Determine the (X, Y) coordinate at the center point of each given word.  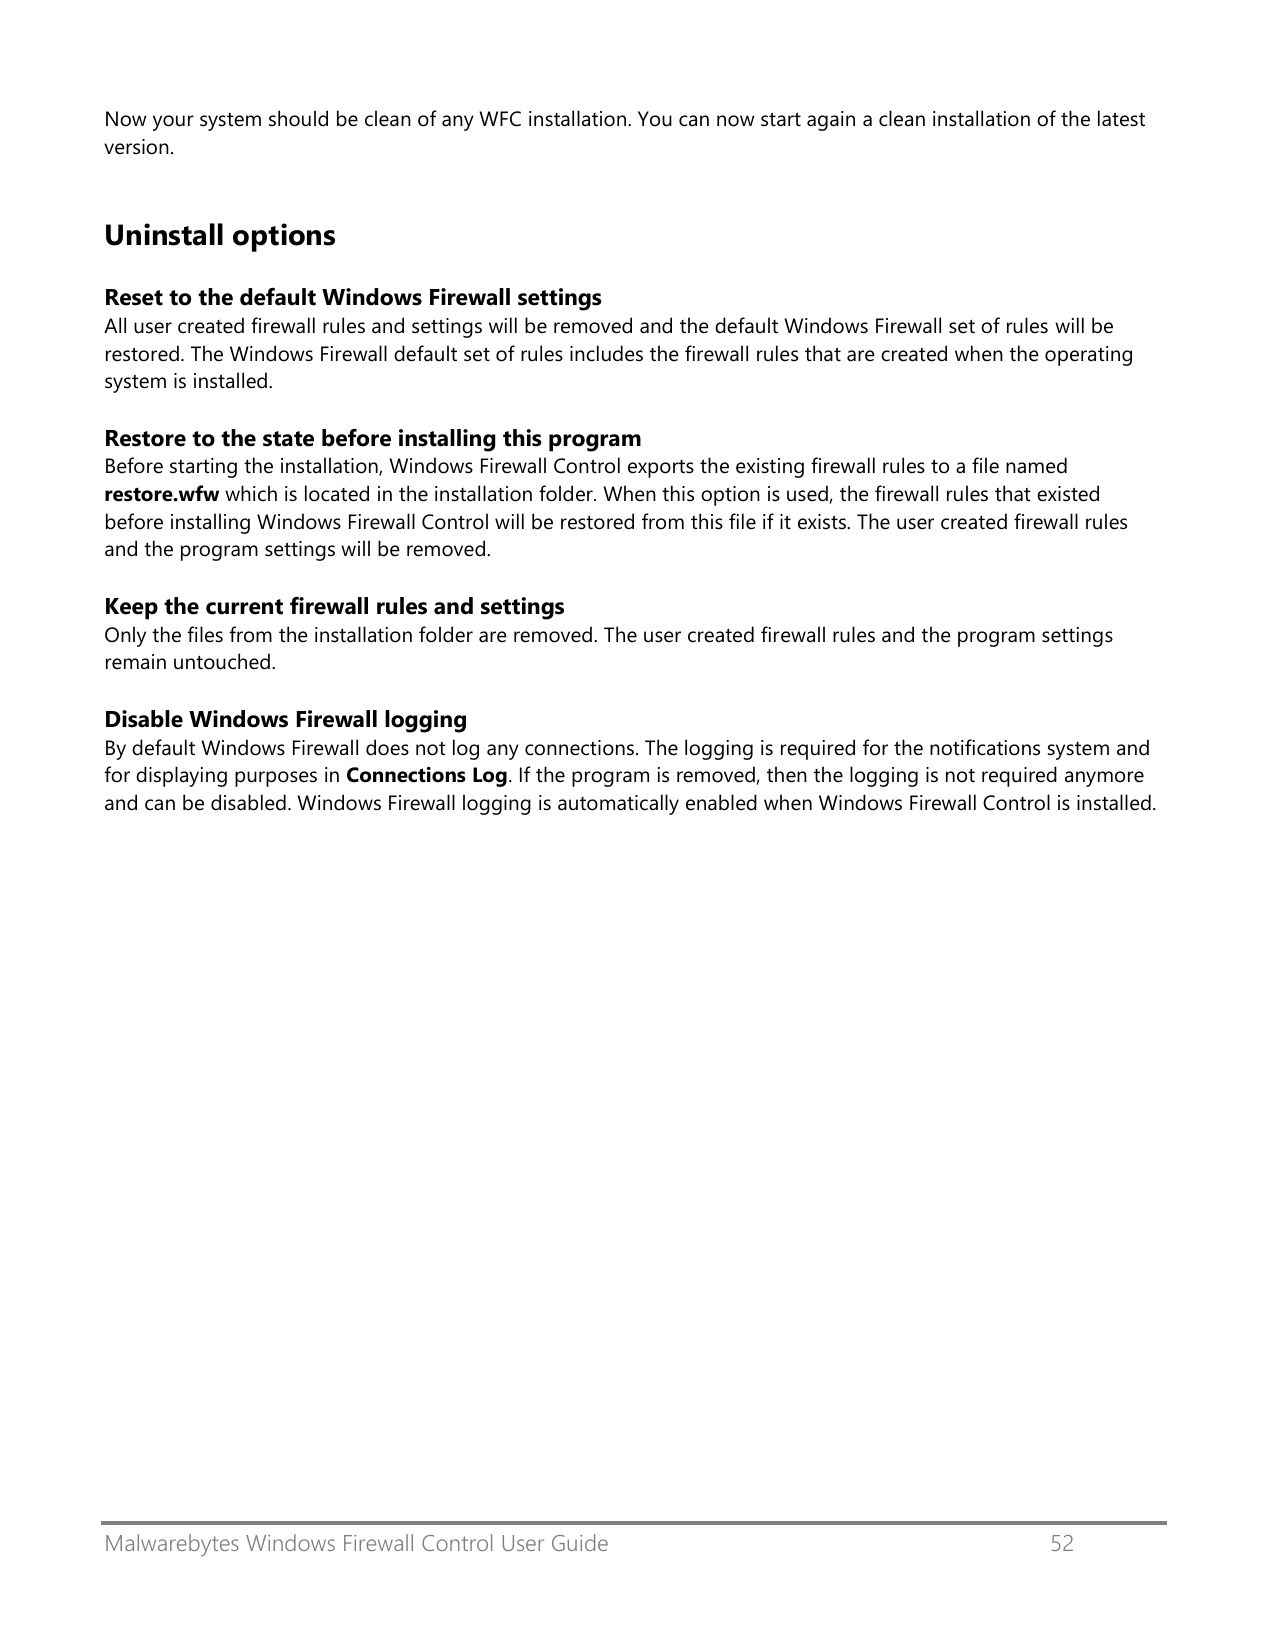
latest (1121, 118)
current (244, 607)
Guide (580, 1542)
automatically (618, 804)
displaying (181, 776)
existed (1068, 493)
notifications (985, 747)
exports (661, 469)
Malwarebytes (172, 1545)
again (831, 121)
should (298, 118)
